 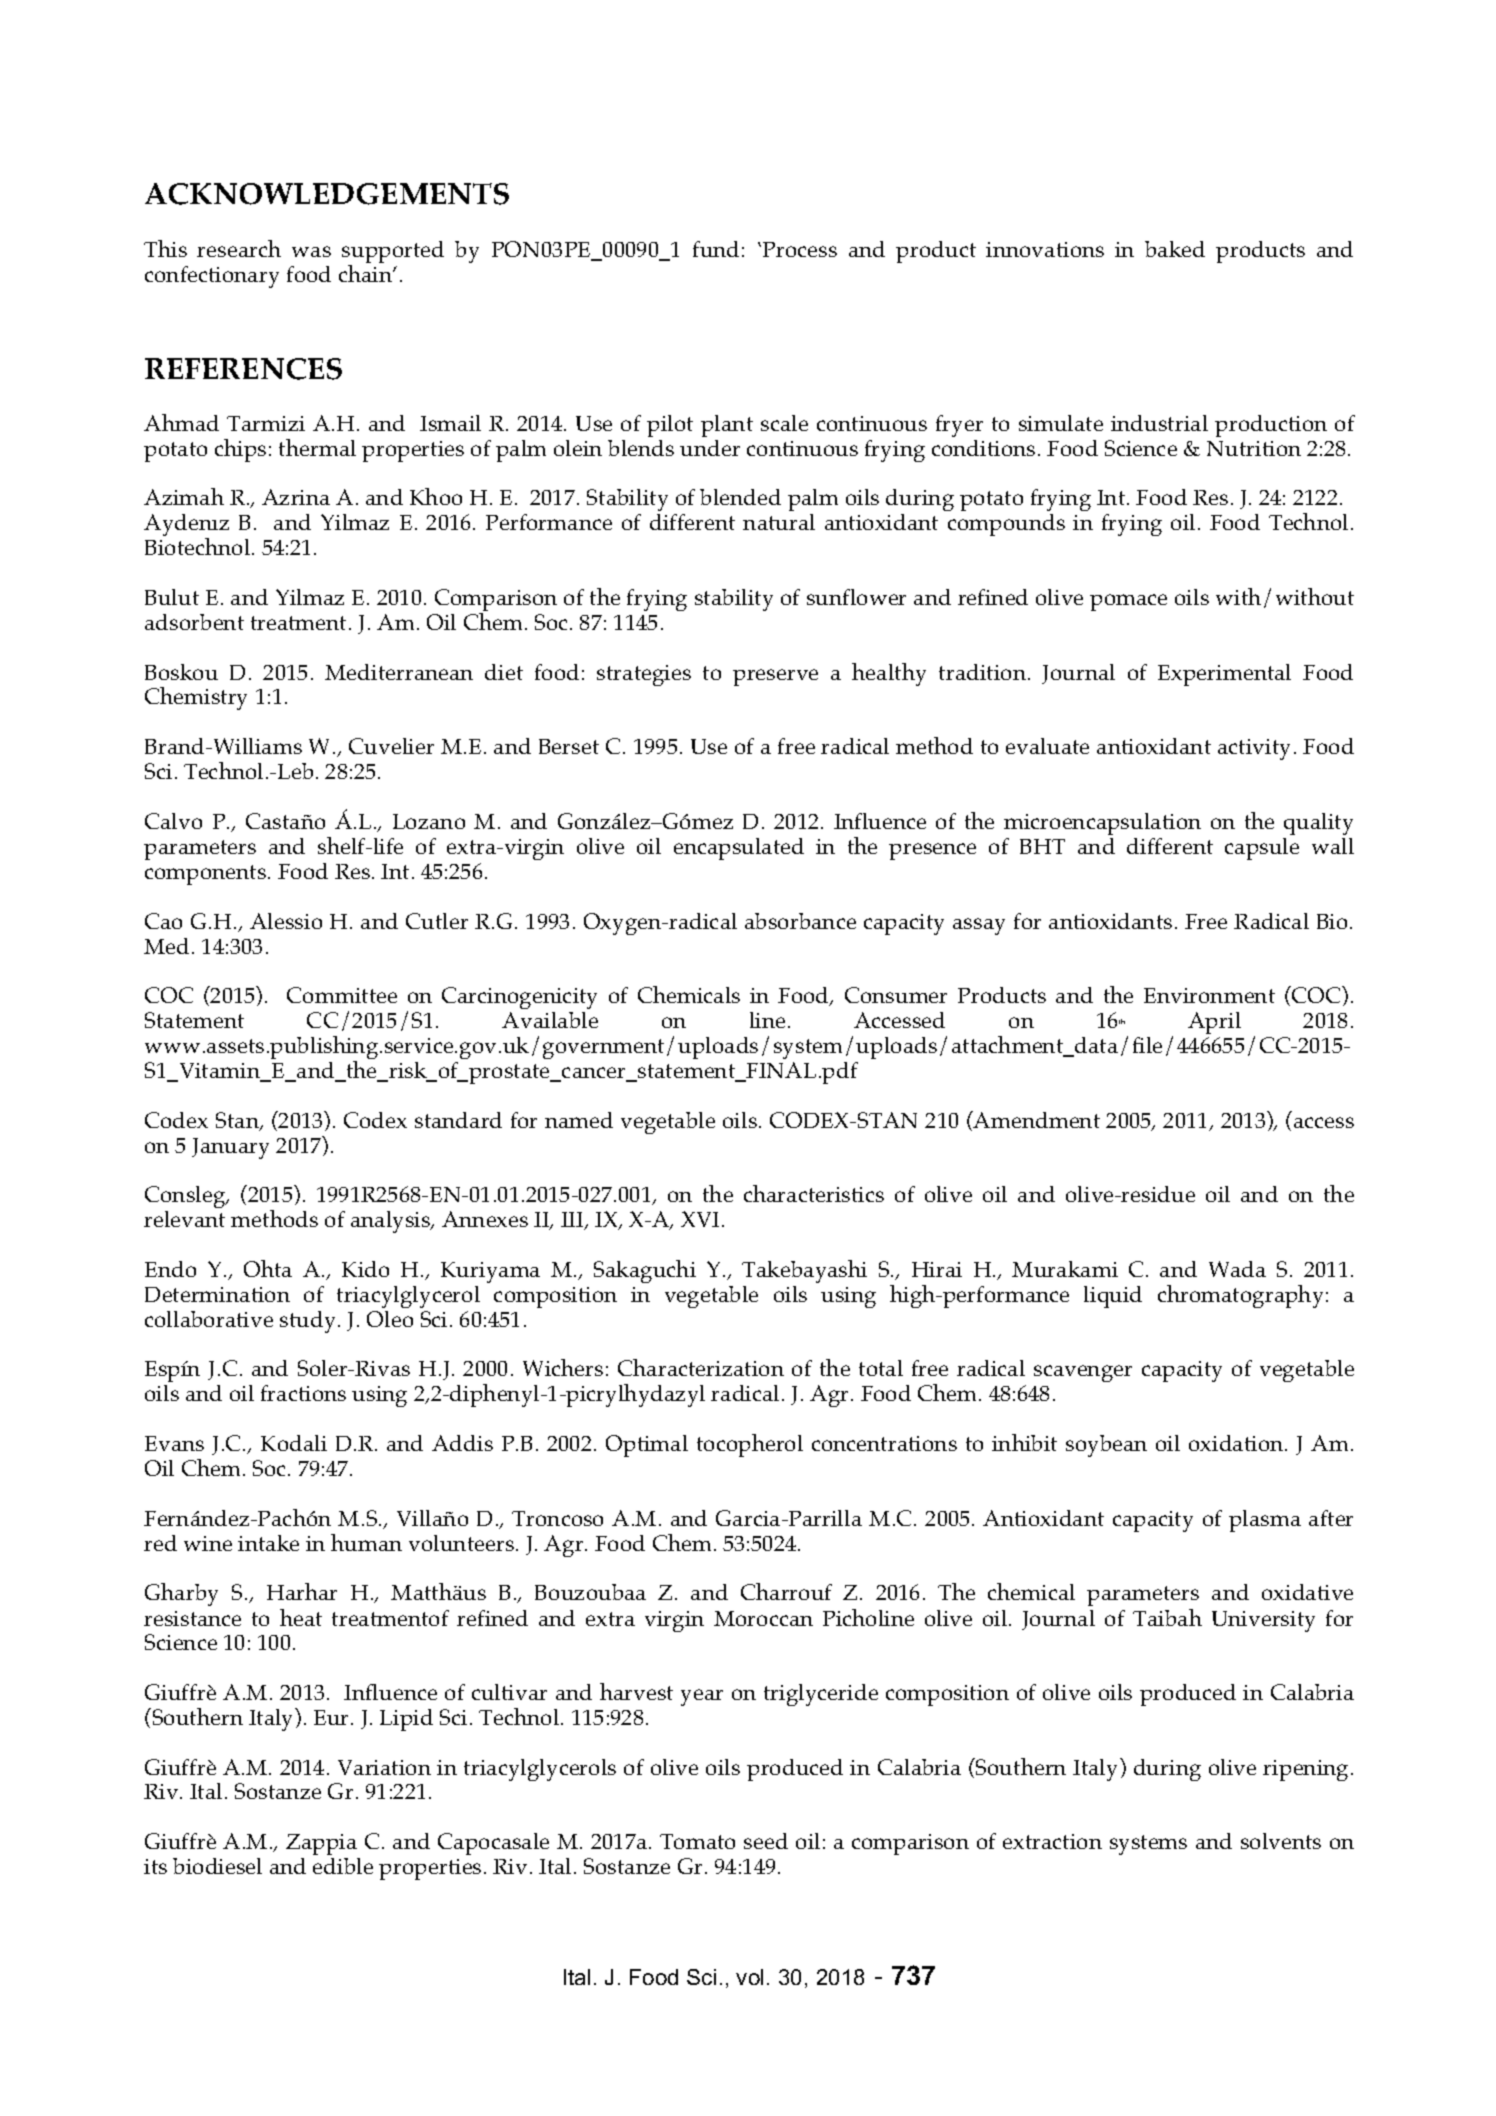 What do you see at coordinates (303, 1393) in the image?
I see `fractions` at bounding box center [303, 1393].
